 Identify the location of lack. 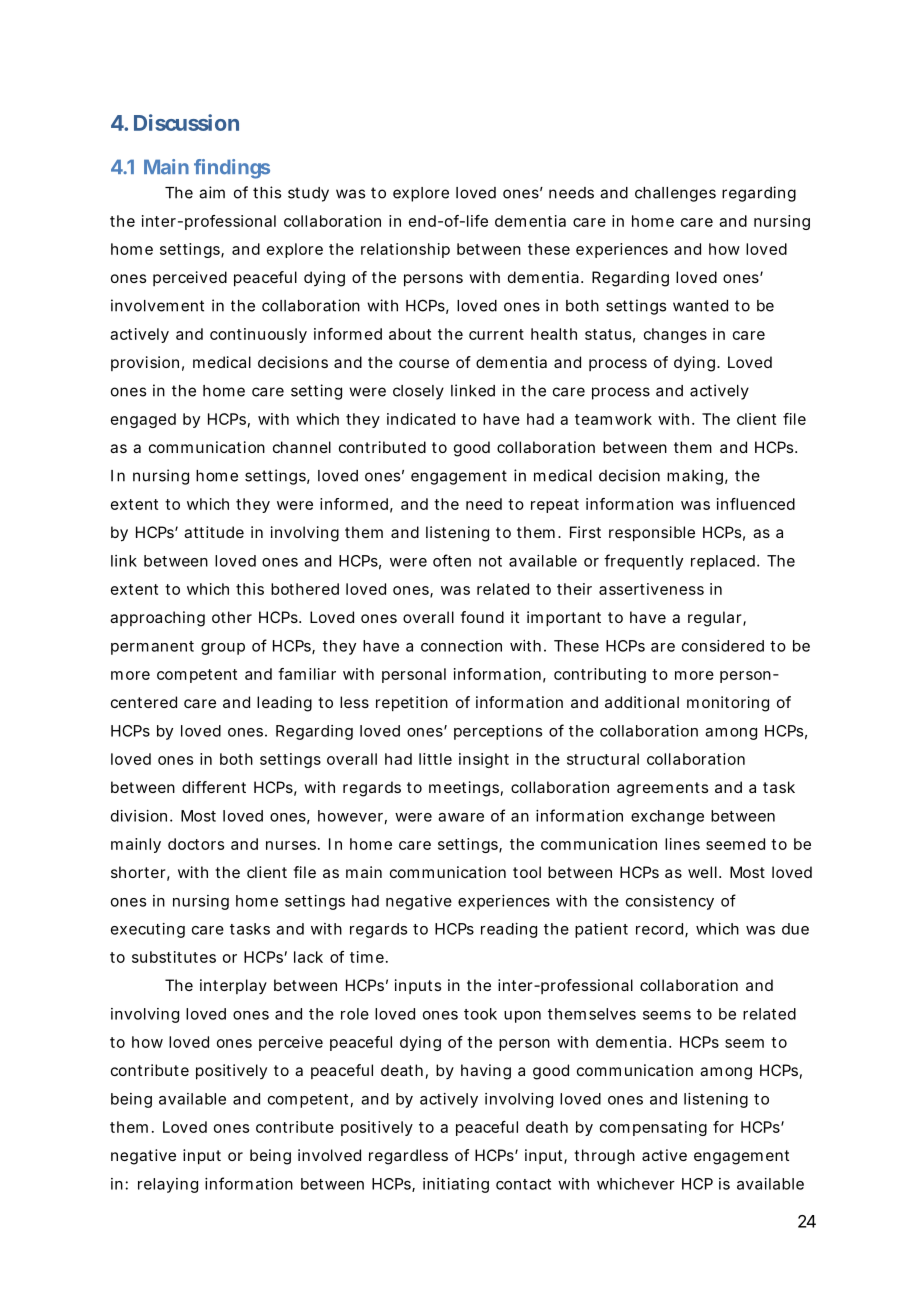
(308, 957).
